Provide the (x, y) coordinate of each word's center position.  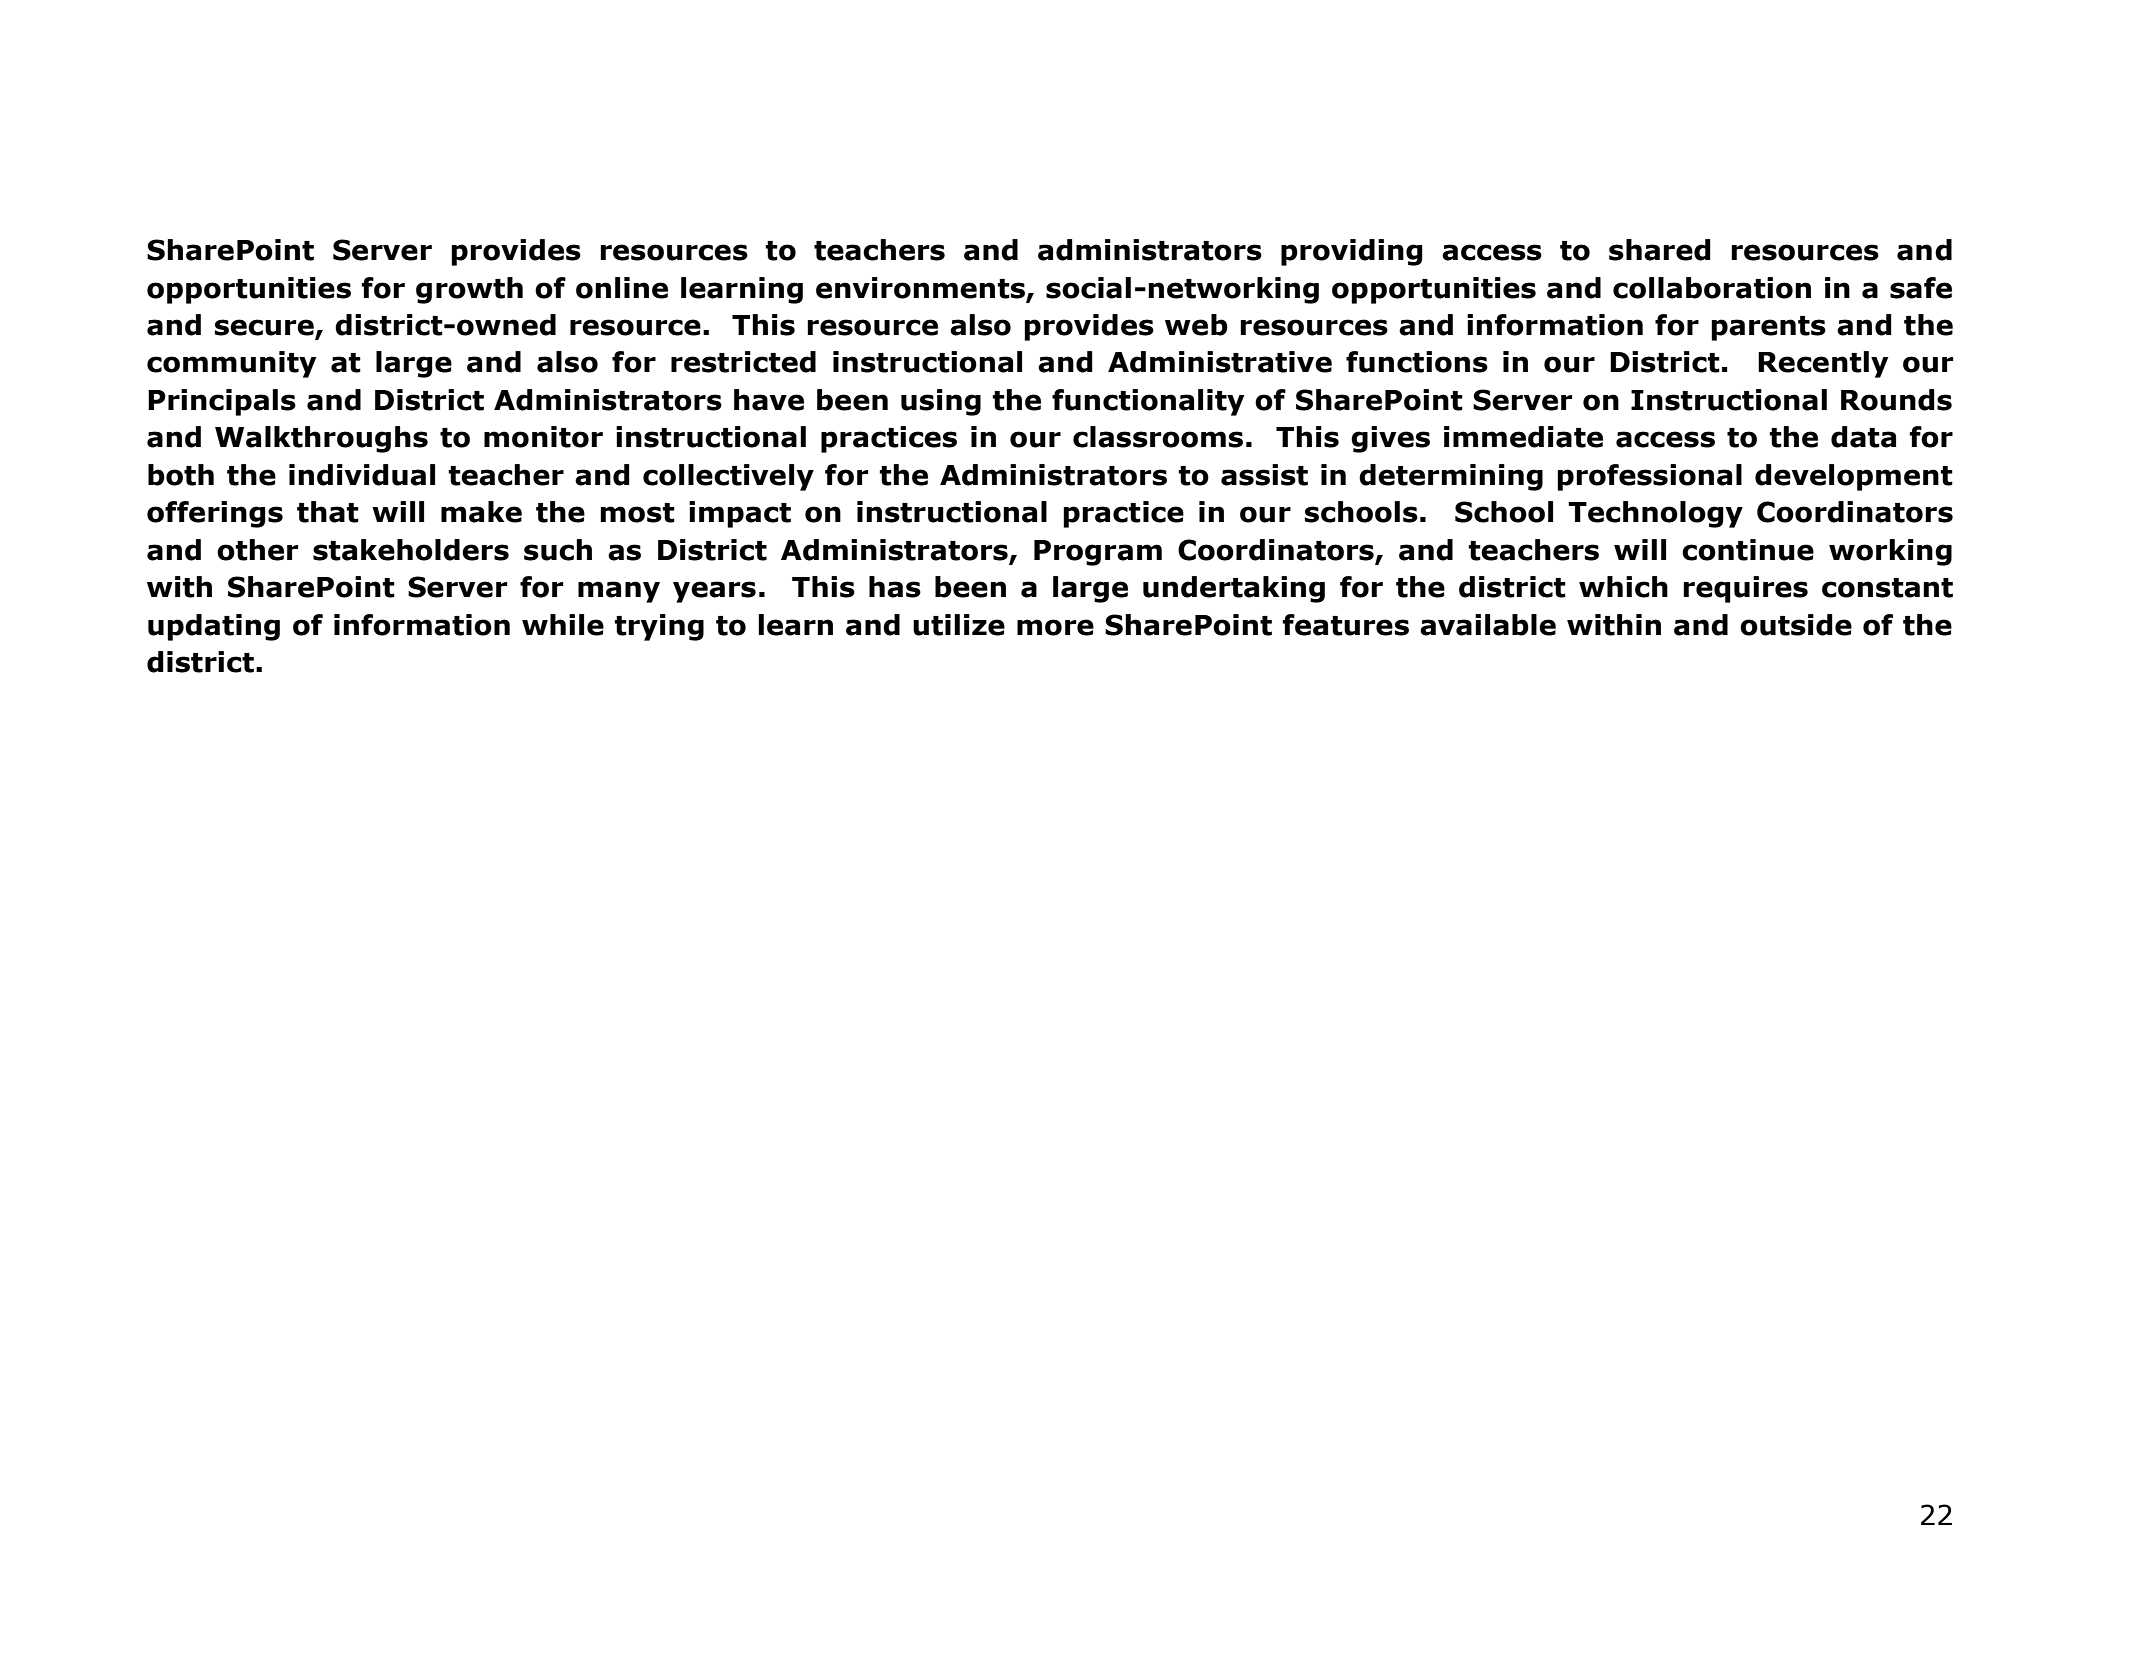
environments (920, 288)
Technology (1655, 514)
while (563, 625)
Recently (1823, 364)
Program (1098, 553)
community (232, 364)
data (1863, 437)
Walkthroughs (321, 439)
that (328, 512)
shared (1660, 250)
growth (469, 290)
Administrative (1220, 362)
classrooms (1158, 437)
